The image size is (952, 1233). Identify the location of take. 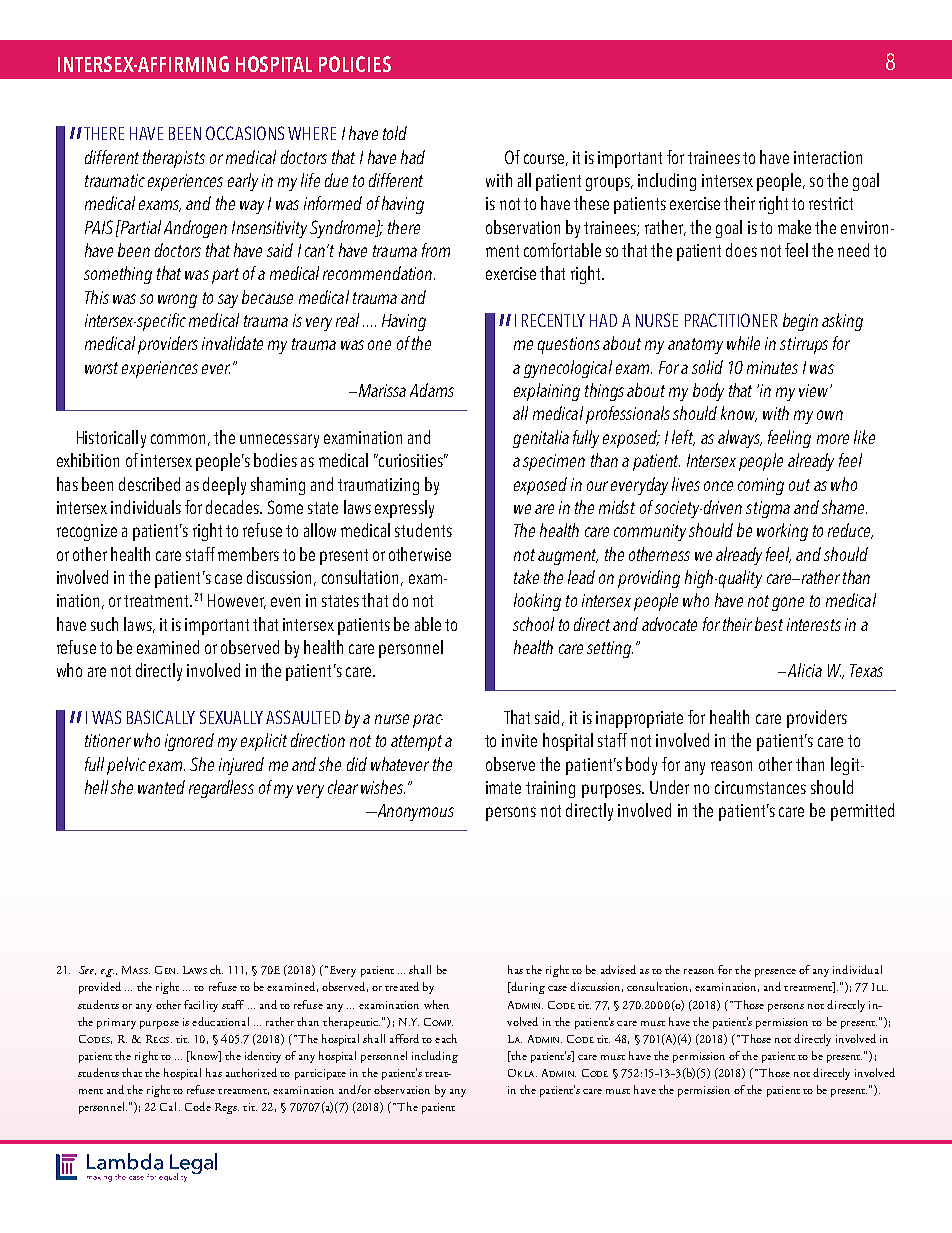
(526, 577).
